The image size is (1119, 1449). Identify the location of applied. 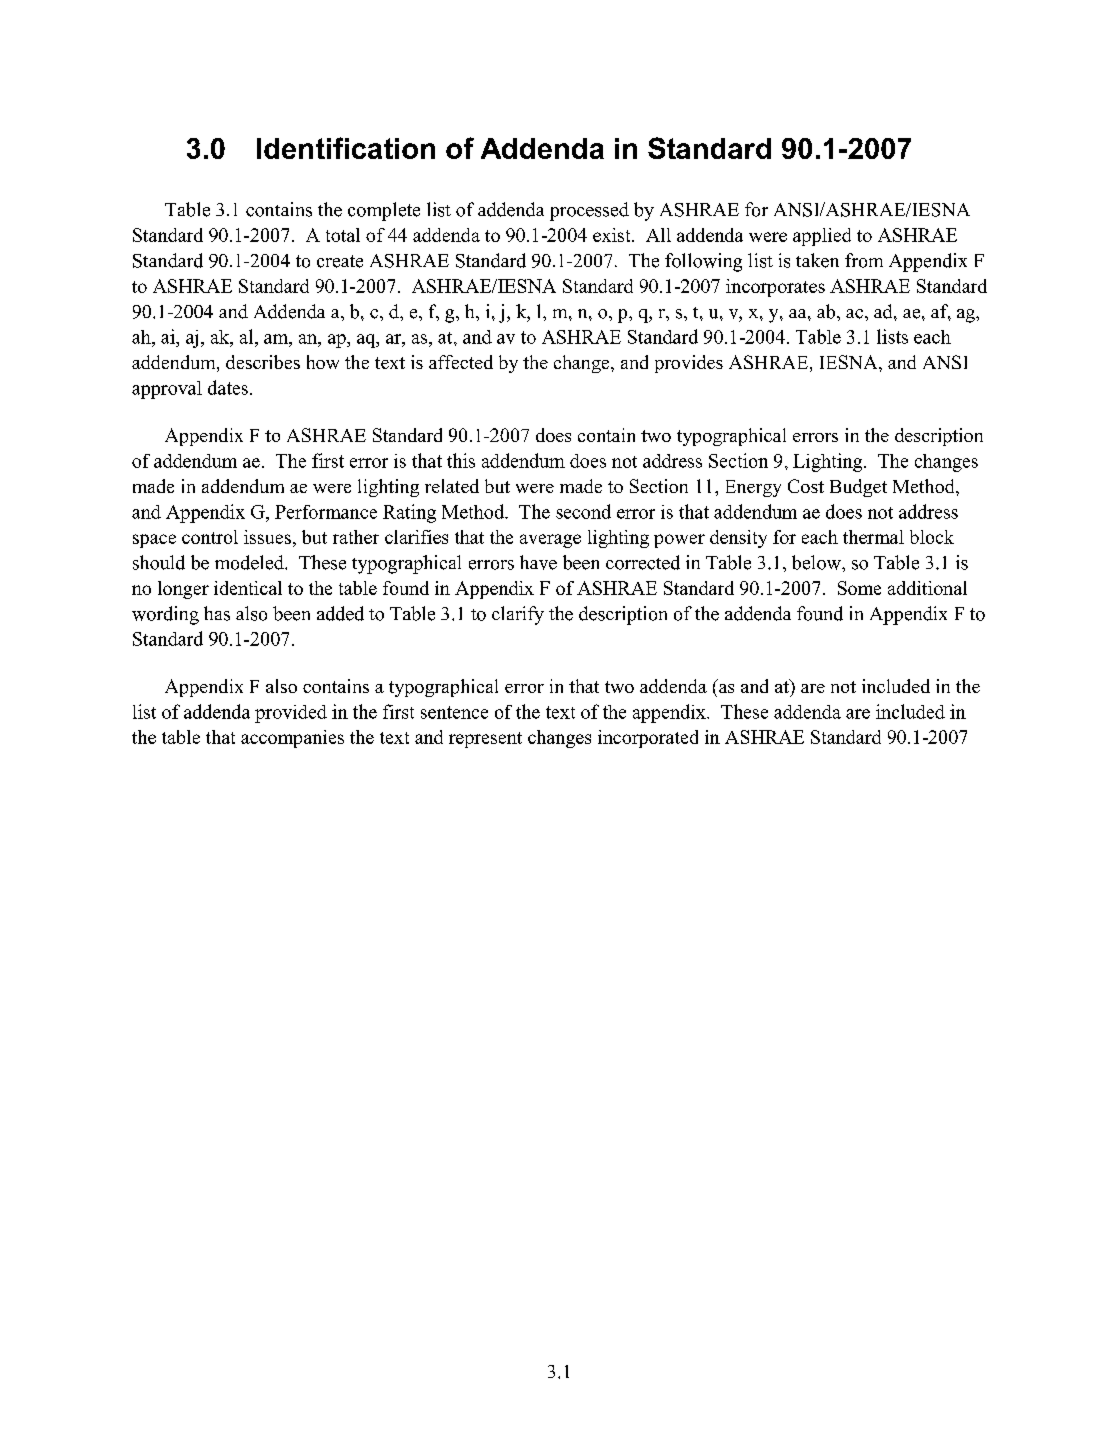
(822, 237).
